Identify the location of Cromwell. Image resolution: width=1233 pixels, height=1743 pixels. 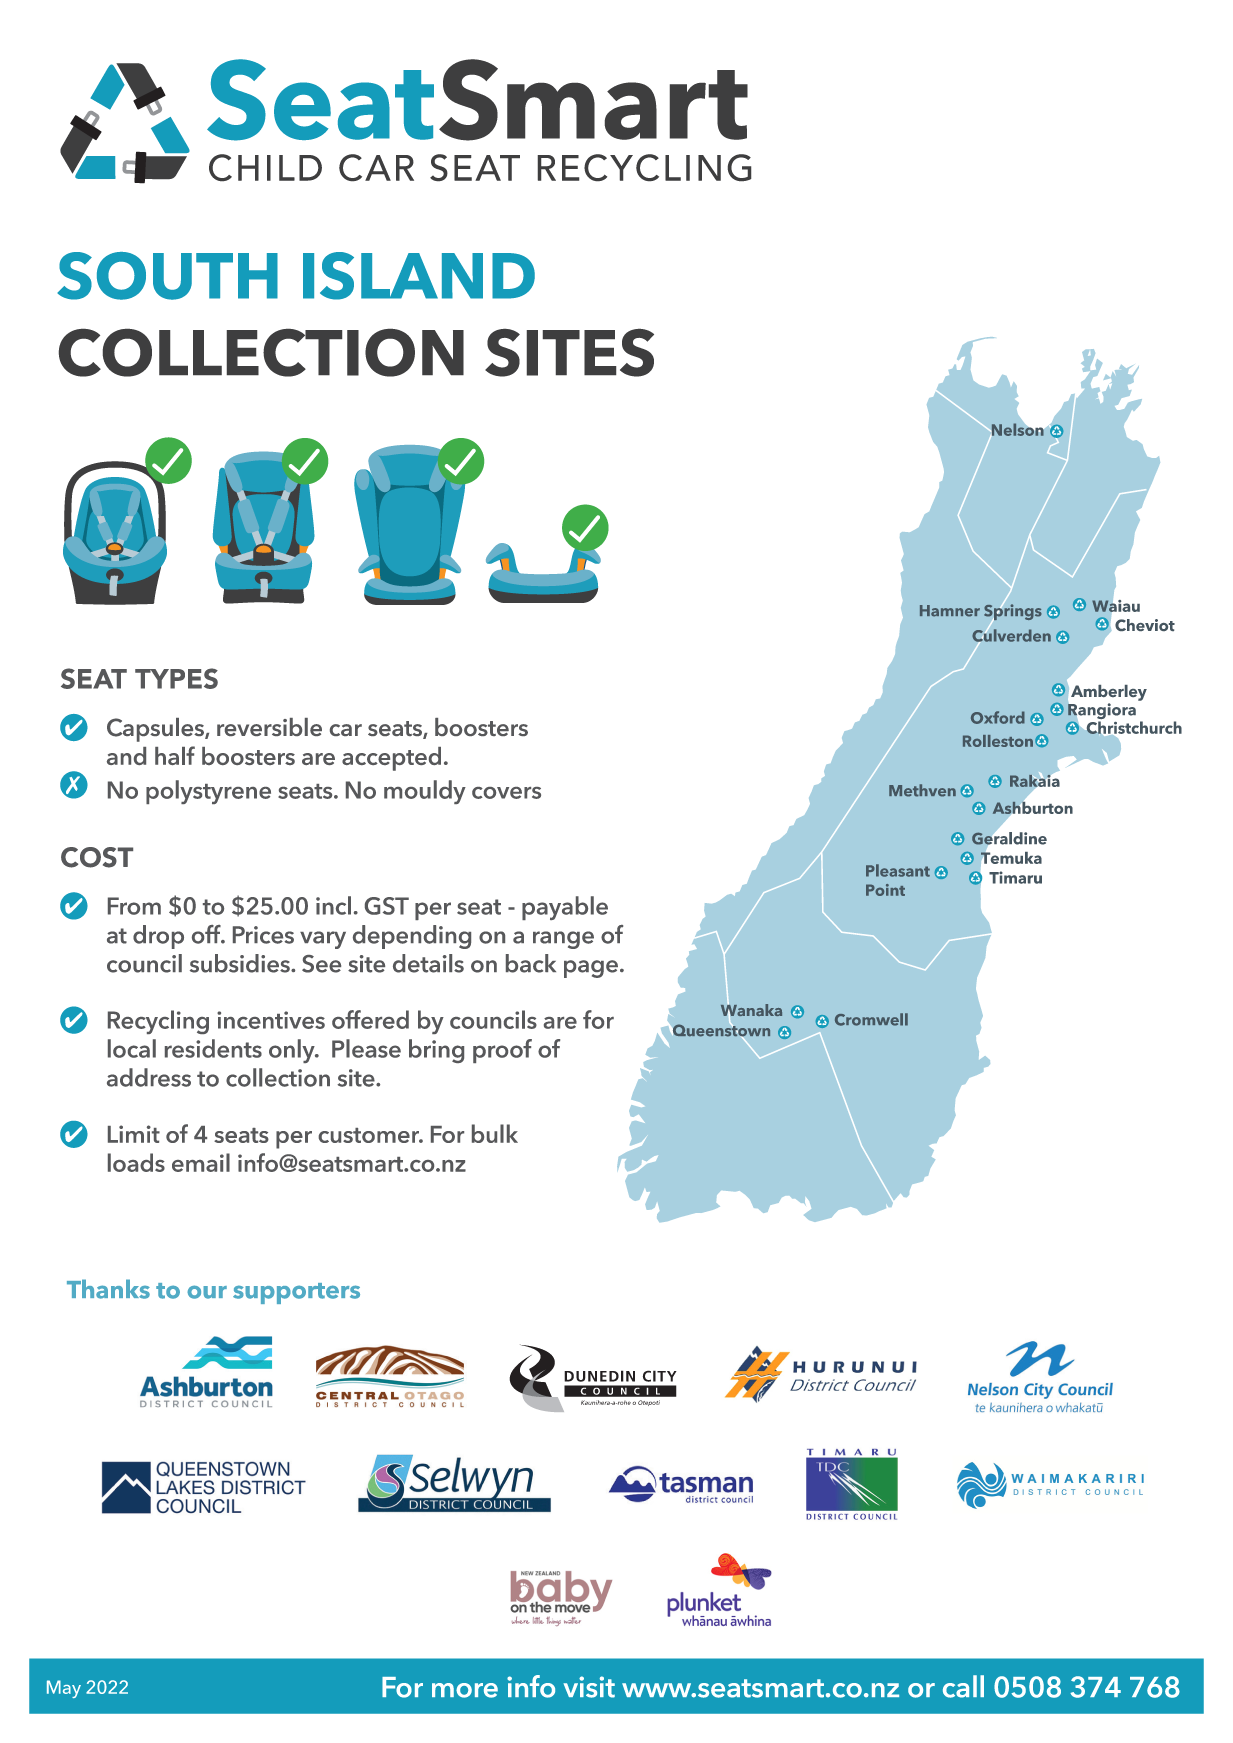
(871, 1019).
